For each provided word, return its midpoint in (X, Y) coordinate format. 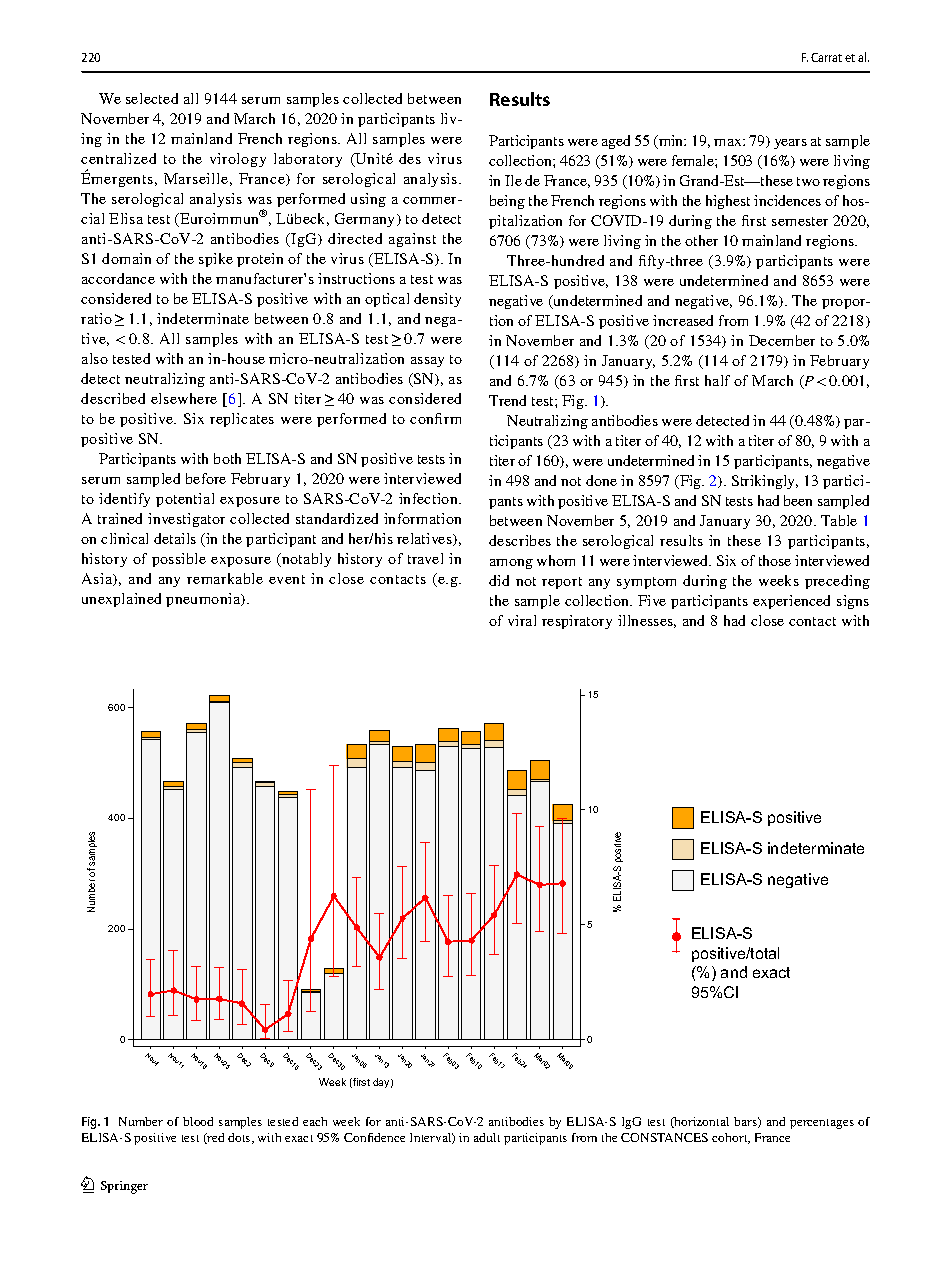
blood (198, 1121)
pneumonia (204, 600)
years (790, 144)
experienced (791, 602)
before (206, 478)
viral (522, 620)
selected (152, 98)
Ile (513, 180)
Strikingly (765, 482)
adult (487, 1137)
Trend (507, 400)
